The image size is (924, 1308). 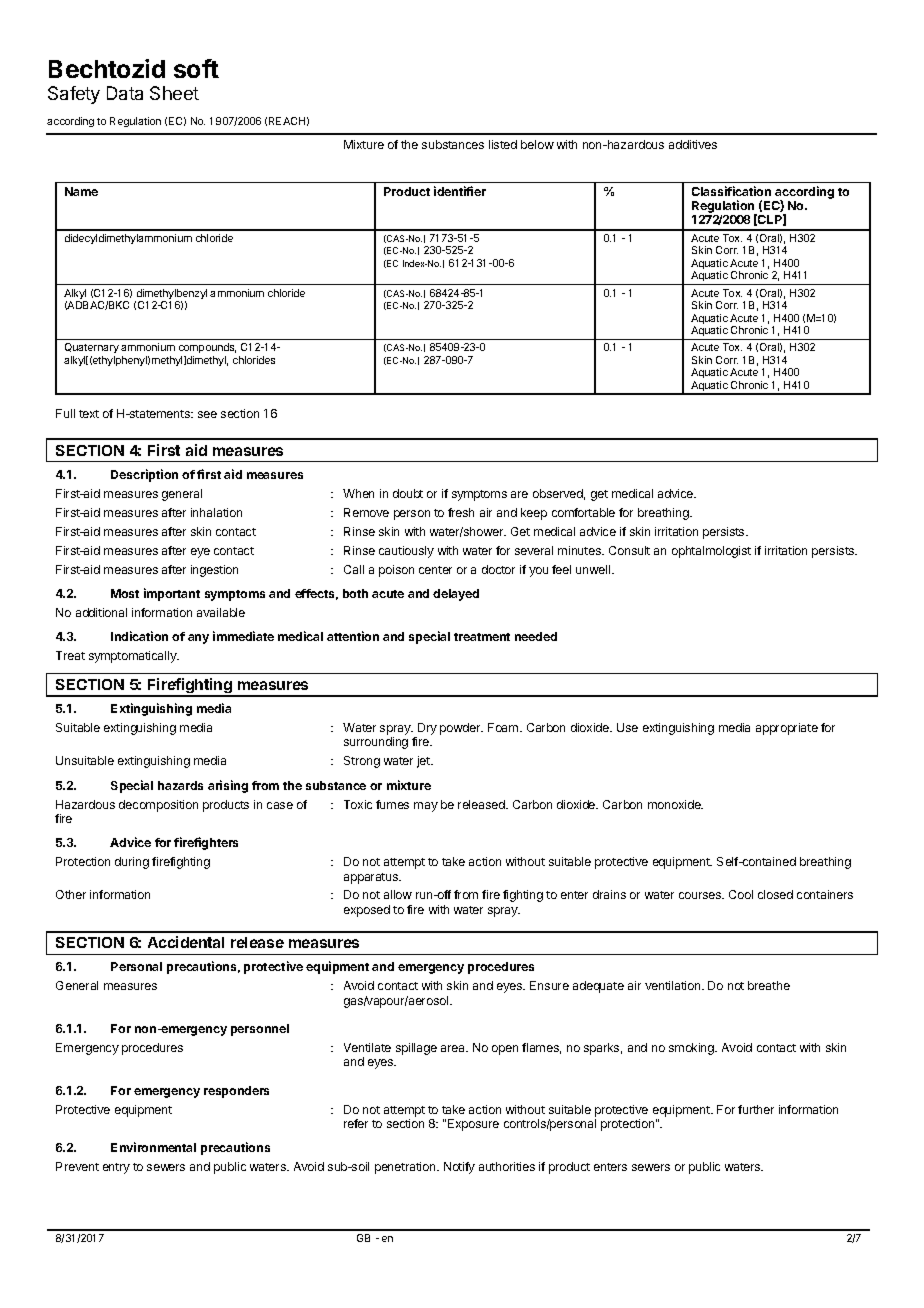 What do you see at coordinates (153, 1147) in the screenshot?
I see `Environmental` at bounding box center [153, 1147].
